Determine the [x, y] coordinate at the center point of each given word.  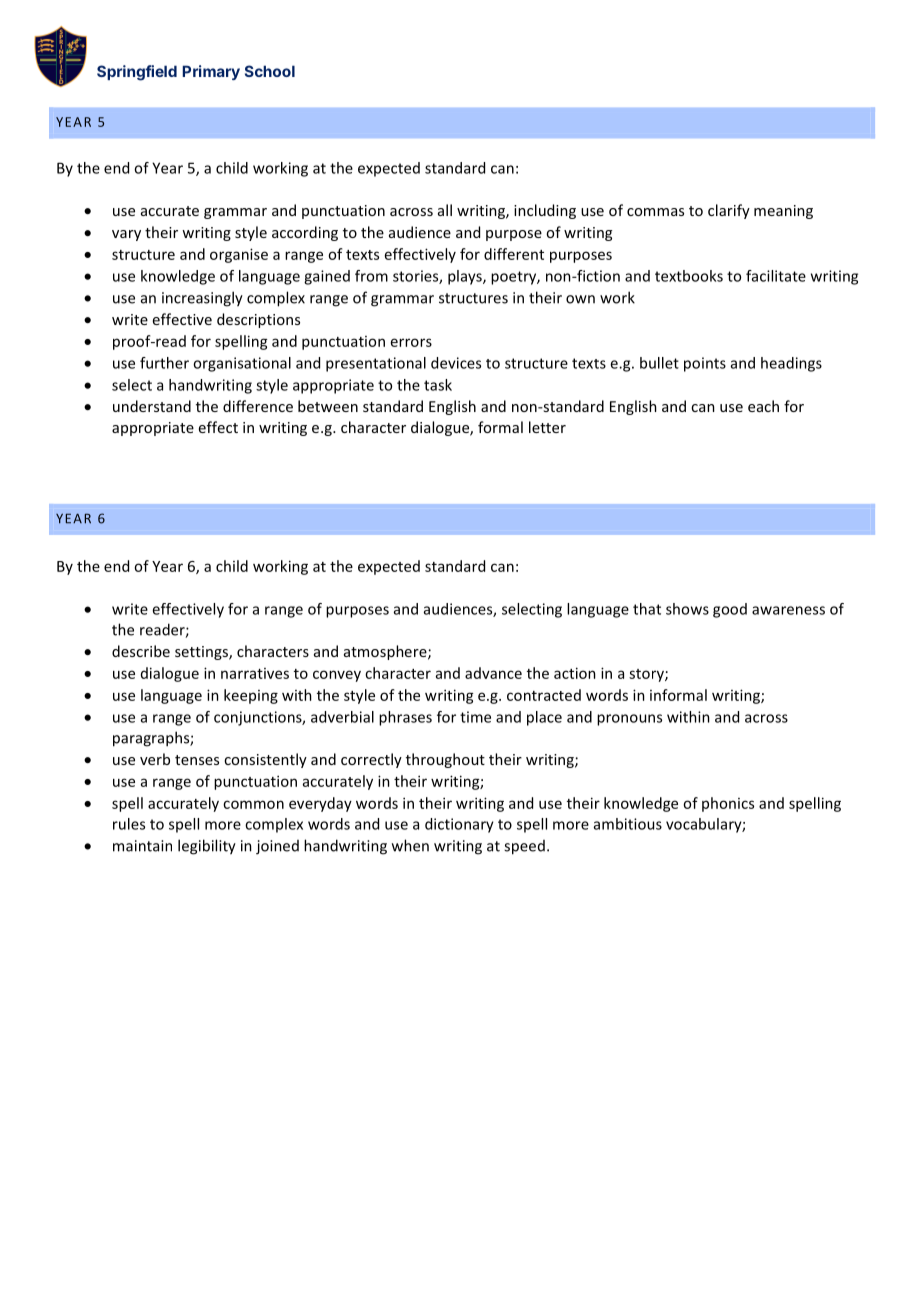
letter [547, 427]
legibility [207, 847]
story [647, 675]
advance [493, 673]
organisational [242, 364]
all [445, 210]
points [705, 364]
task [438, 385]
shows [687, 609]
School [270, 71]
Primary [211, 72]
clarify [729, 211]
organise [239, 255]
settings [202, 653]
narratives [255, 673]
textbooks [689, 276]
